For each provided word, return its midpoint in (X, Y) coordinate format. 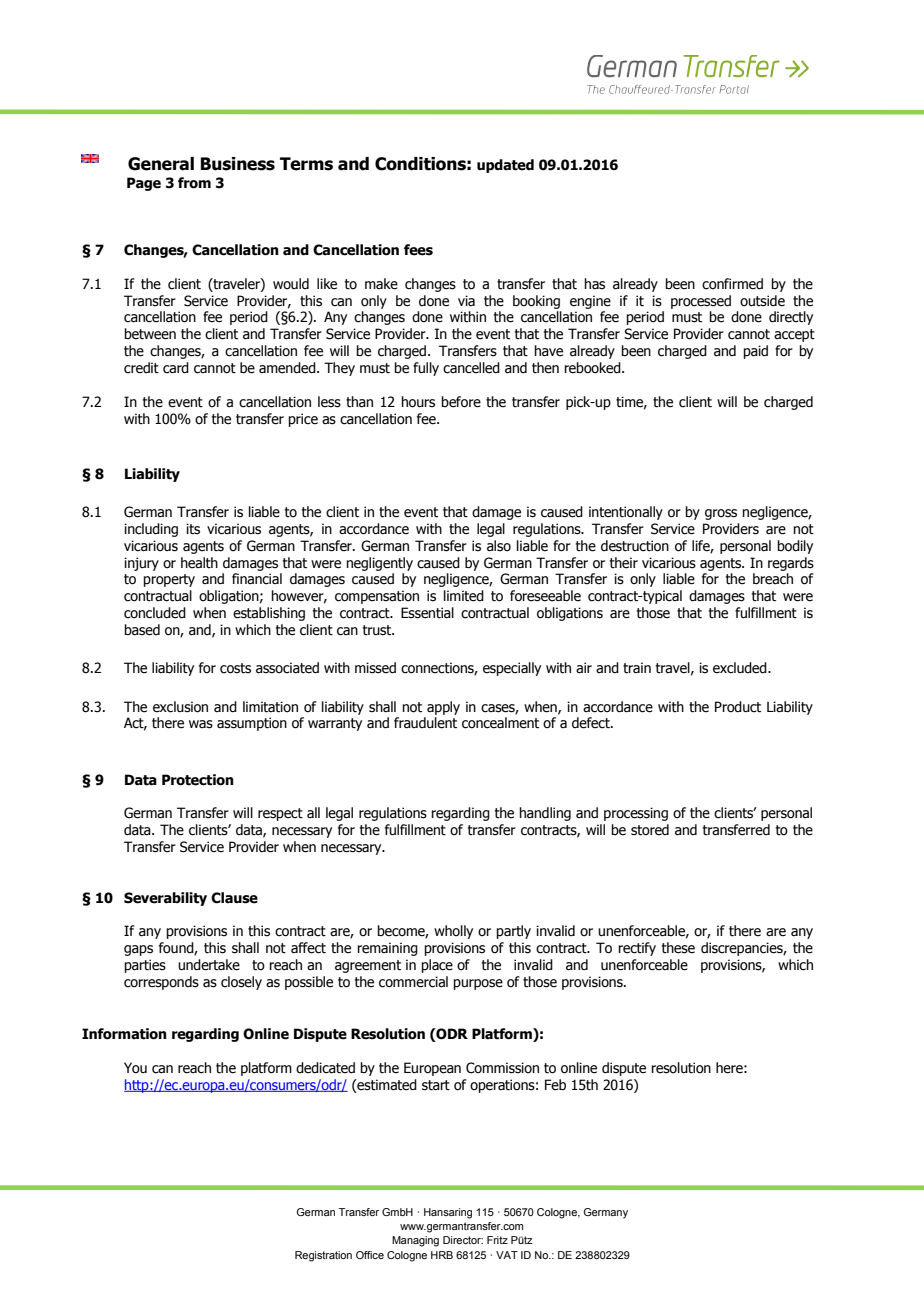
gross (721, 514)
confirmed (732, 284)
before (461, 402)
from (194, 183)
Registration (323, 1256)
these (678, 948)
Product (738, 707)
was (201, 724)
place (437, 966)
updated (505, 166)
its (193, 529)
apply (443, 708)
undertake (209, 965)
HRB (442, 1255)
